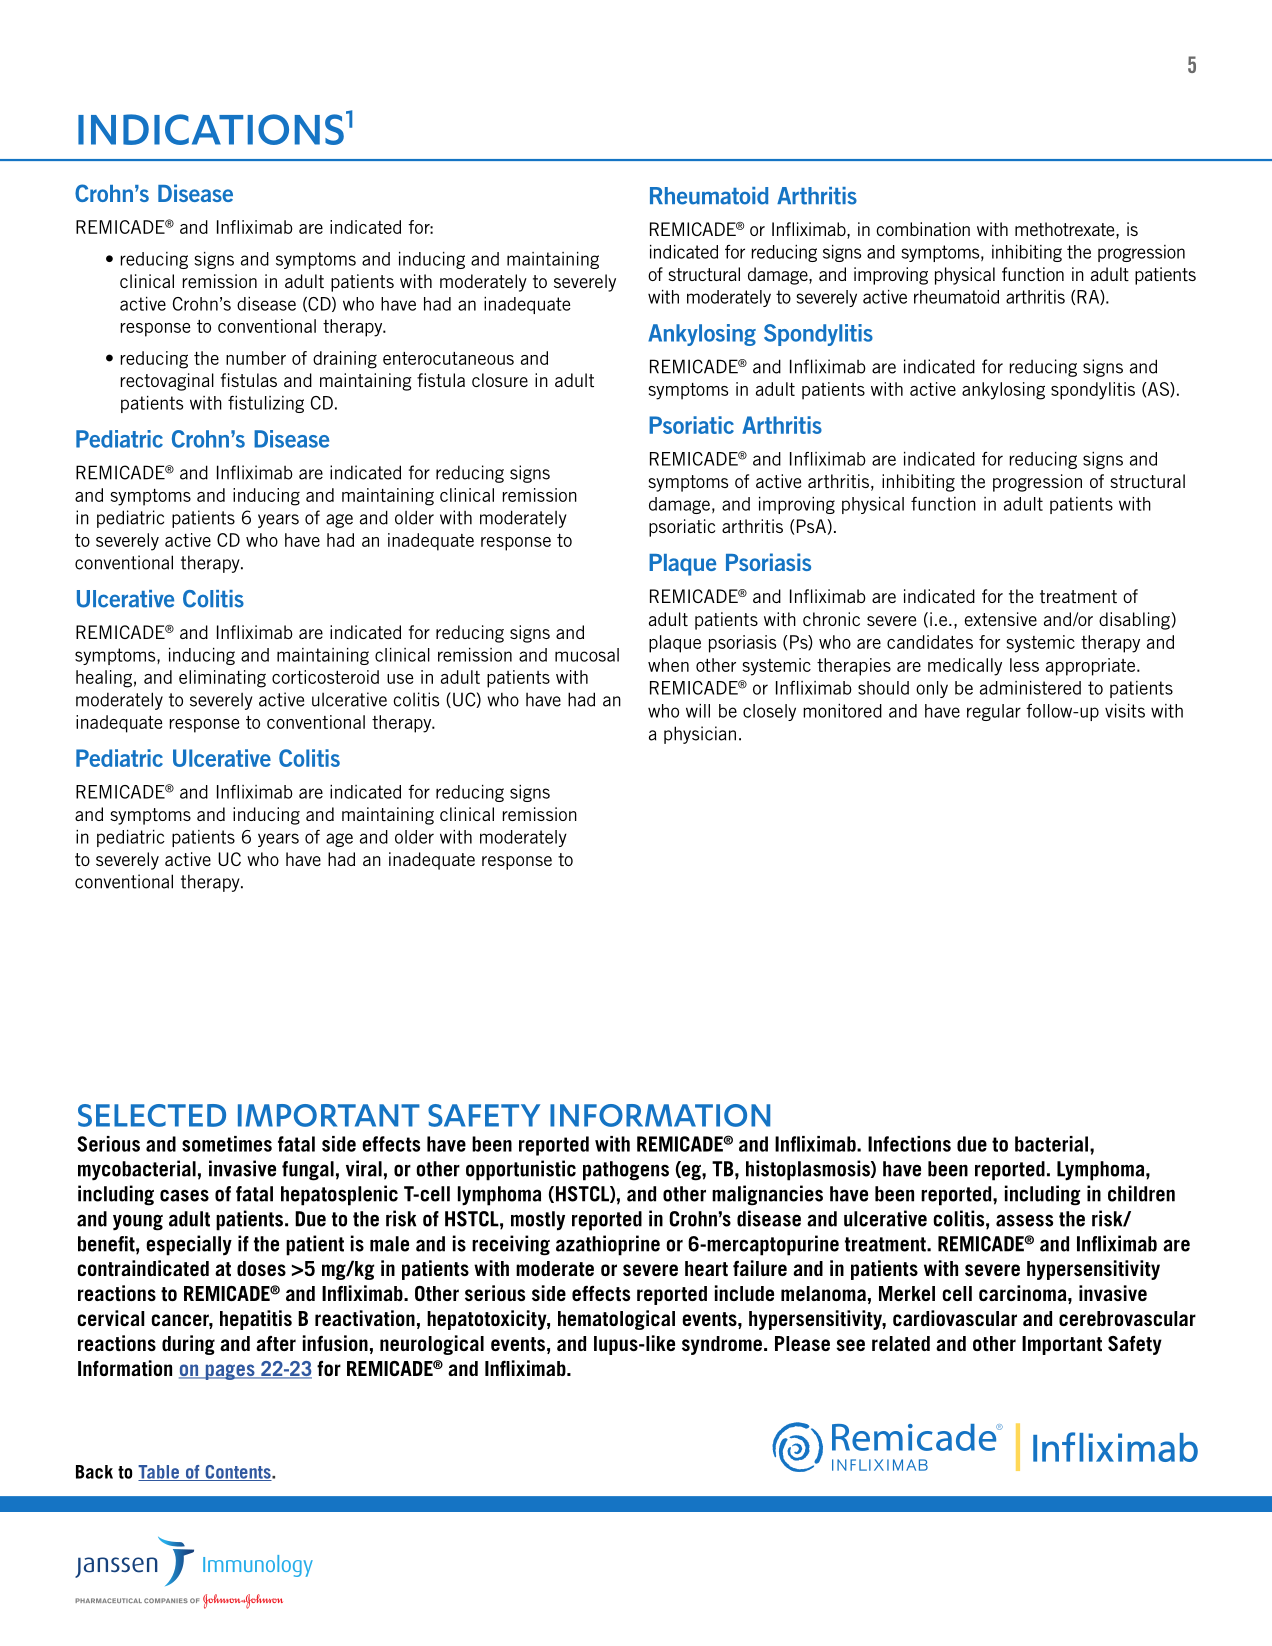  I want to click on less, so click(1024, 665).
